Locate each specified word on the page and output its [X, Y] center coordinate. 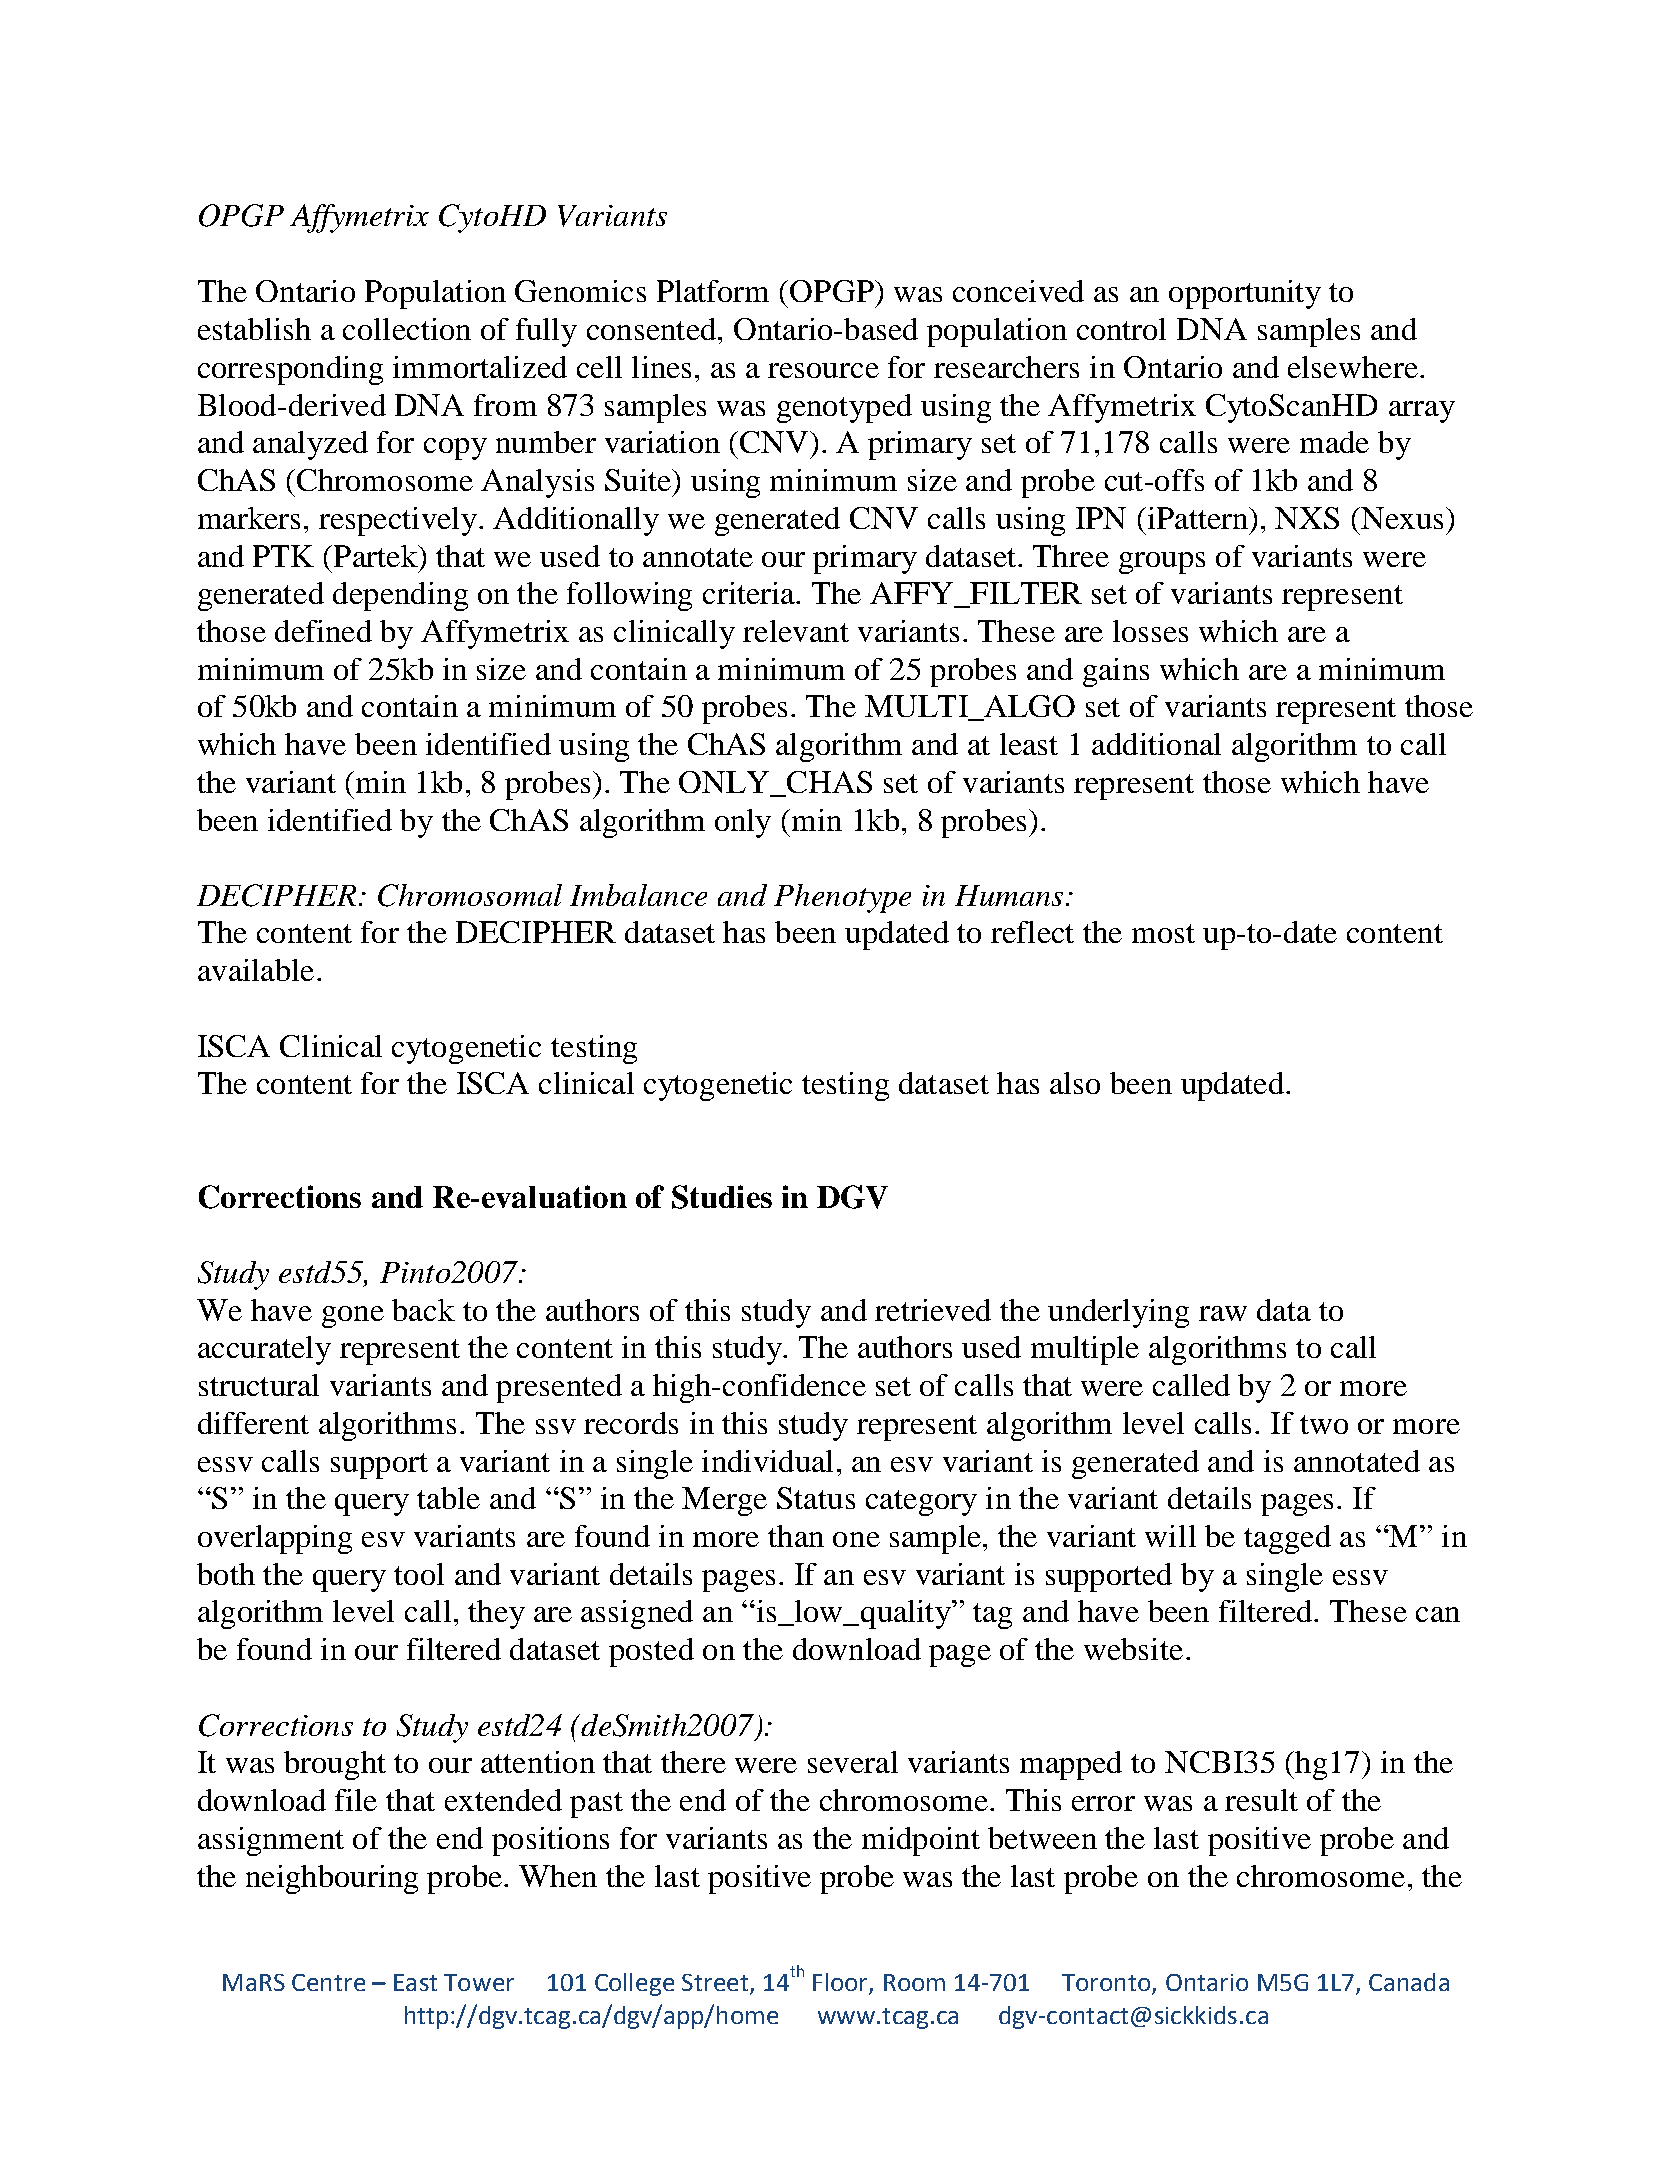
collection [407, 329]
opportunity [1245, 294]
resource [823, 370]
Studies [722, 1197]
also [1075, 1083]
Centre [328, 1982]
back [423, 1310]
